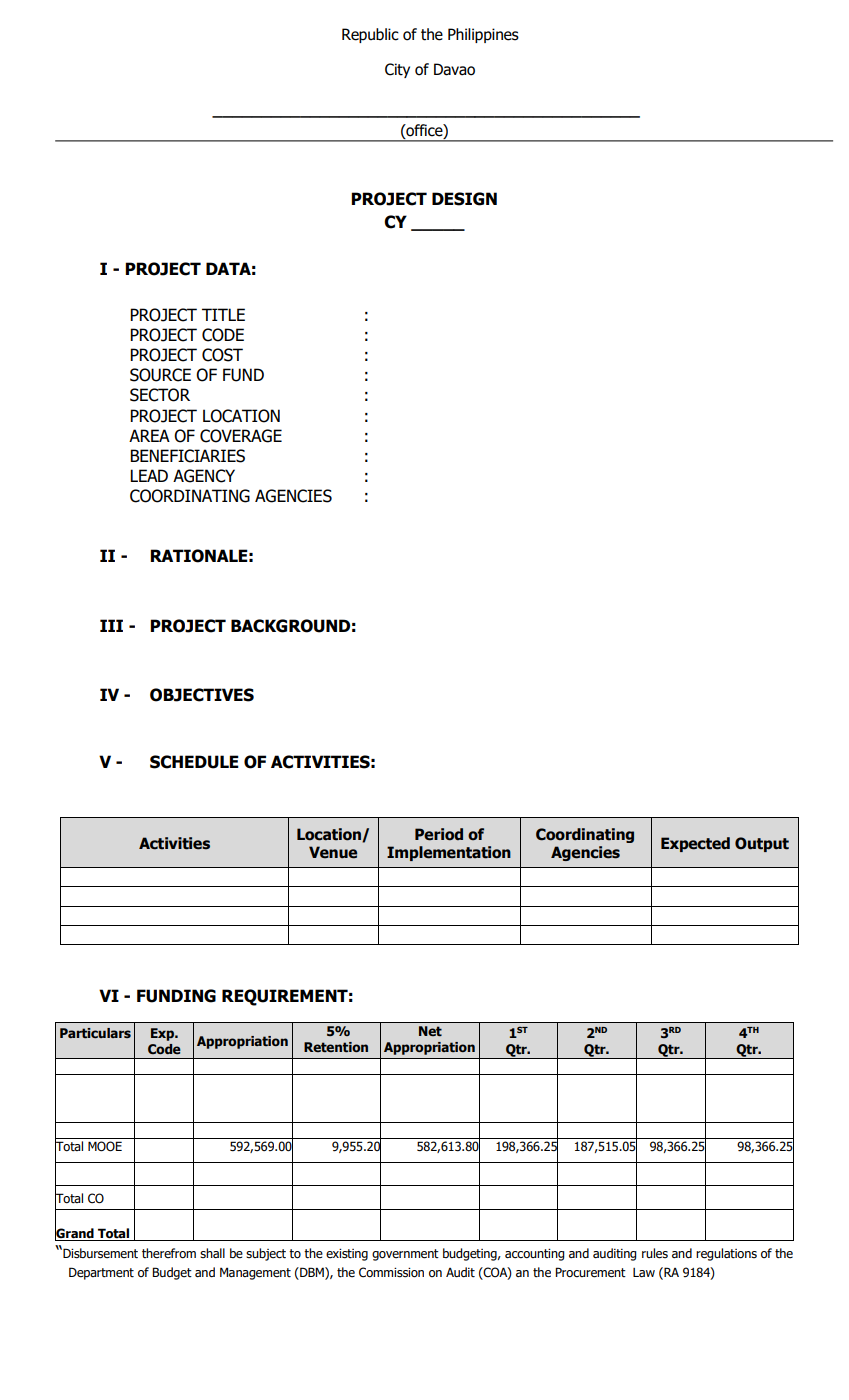 This document has height=1400, width=849. What do you see at coordinates (762, 844) in the document?
I see `Output` at bounding box center [762, 844].
